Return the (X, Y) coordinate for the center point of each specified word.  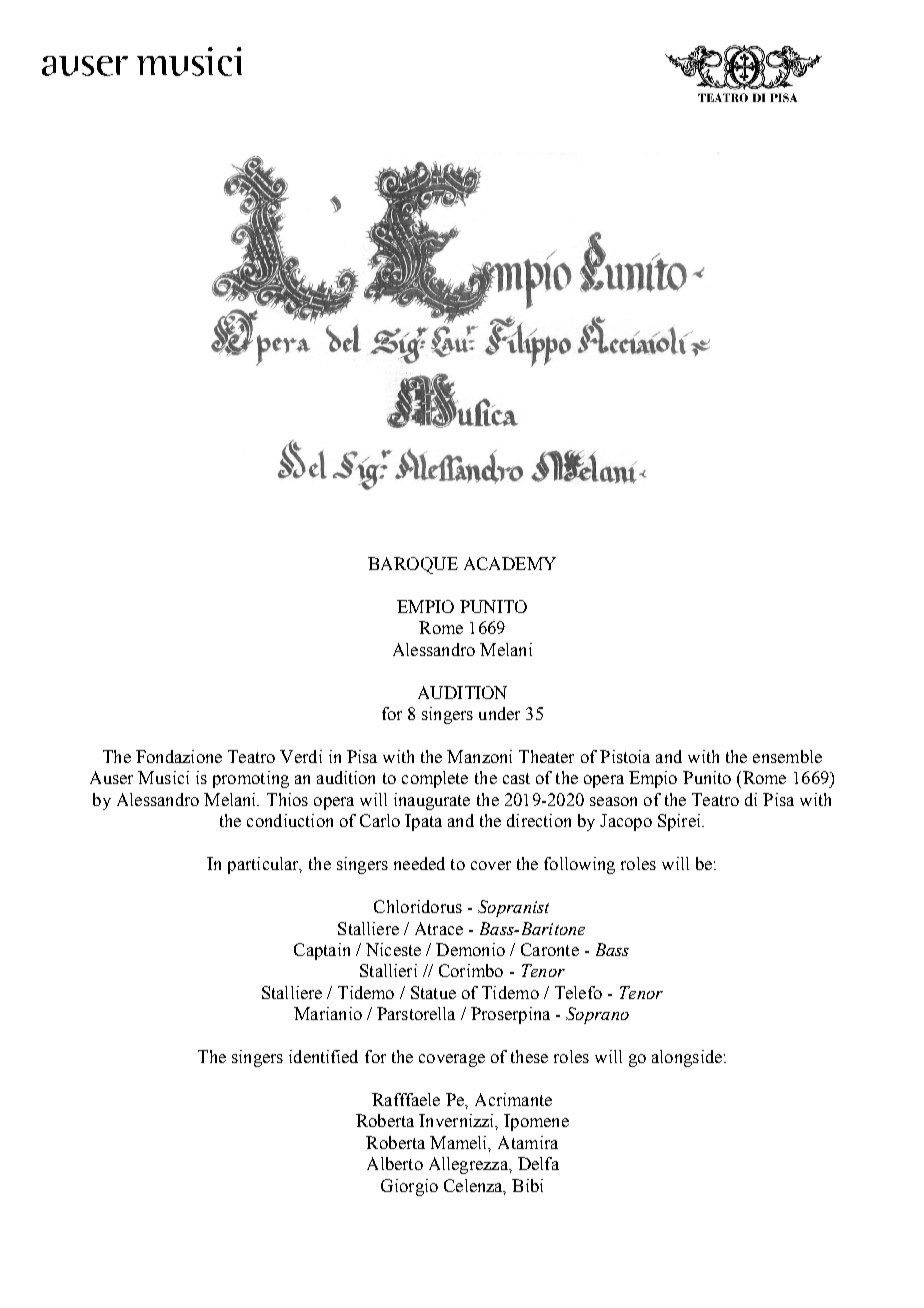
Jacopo (626, 822)
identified (323, 1056)
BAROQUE (413, 565)
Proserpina (510, 1015)
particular (264, 865)
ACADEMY (510, 563)
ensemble (787, 756)
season (613, 801)
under (499, 713)
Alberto (395, 1163)
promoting (251, 779)
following (579, 865)
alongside (687, 1058)
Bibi (527, 1185)
